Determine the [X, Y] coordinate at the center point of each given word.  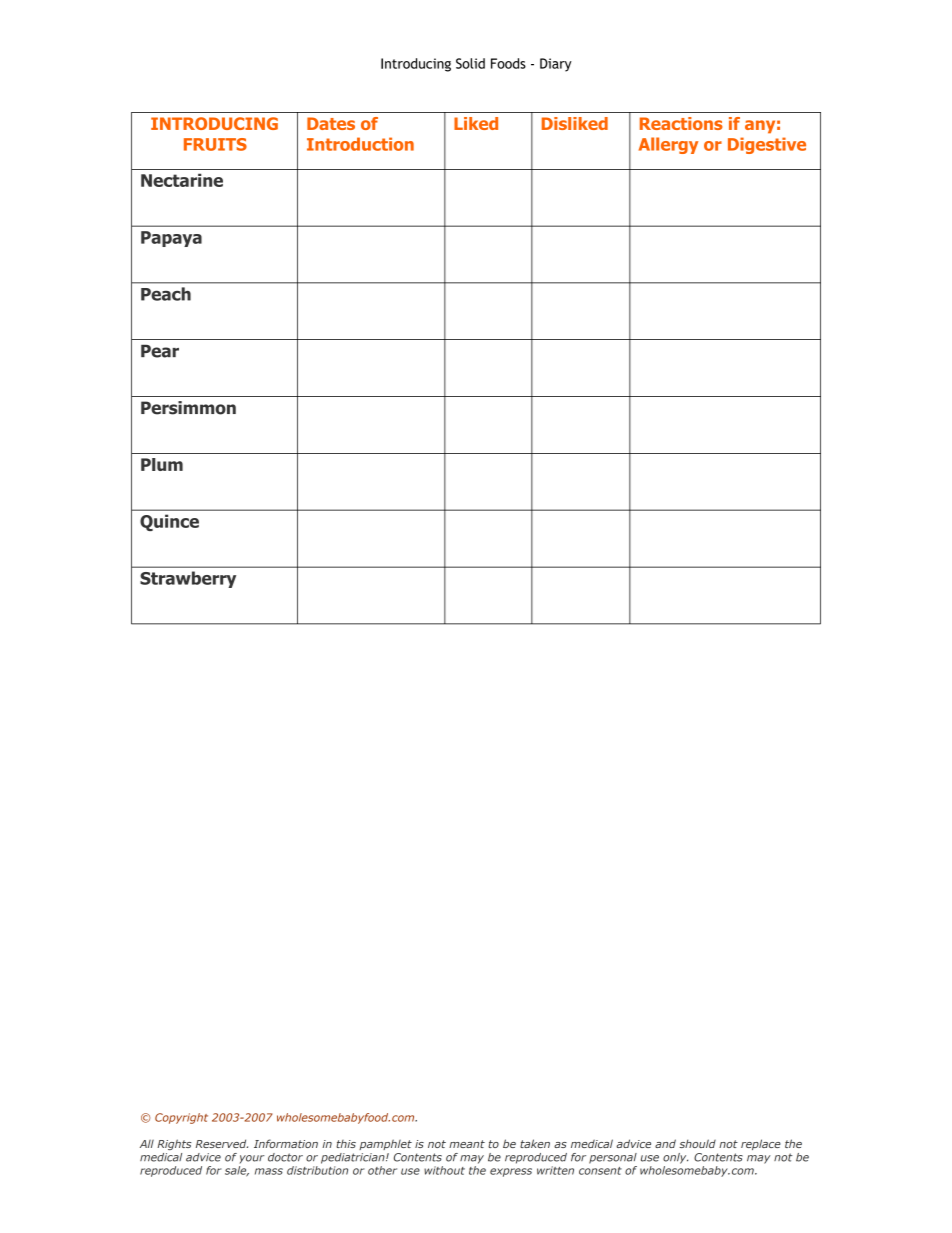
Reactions [681, 123]
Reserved [222, 1143]
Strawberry [188, 579]
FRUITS [215, 144]
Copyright [181, 1118]
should [697, 1143]
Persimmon [188, 408]
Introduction [360, 144]
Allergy [668, 145]
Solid [470, 63]
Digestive [767, 145]
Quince [169, 522]
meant [467, 1144]
